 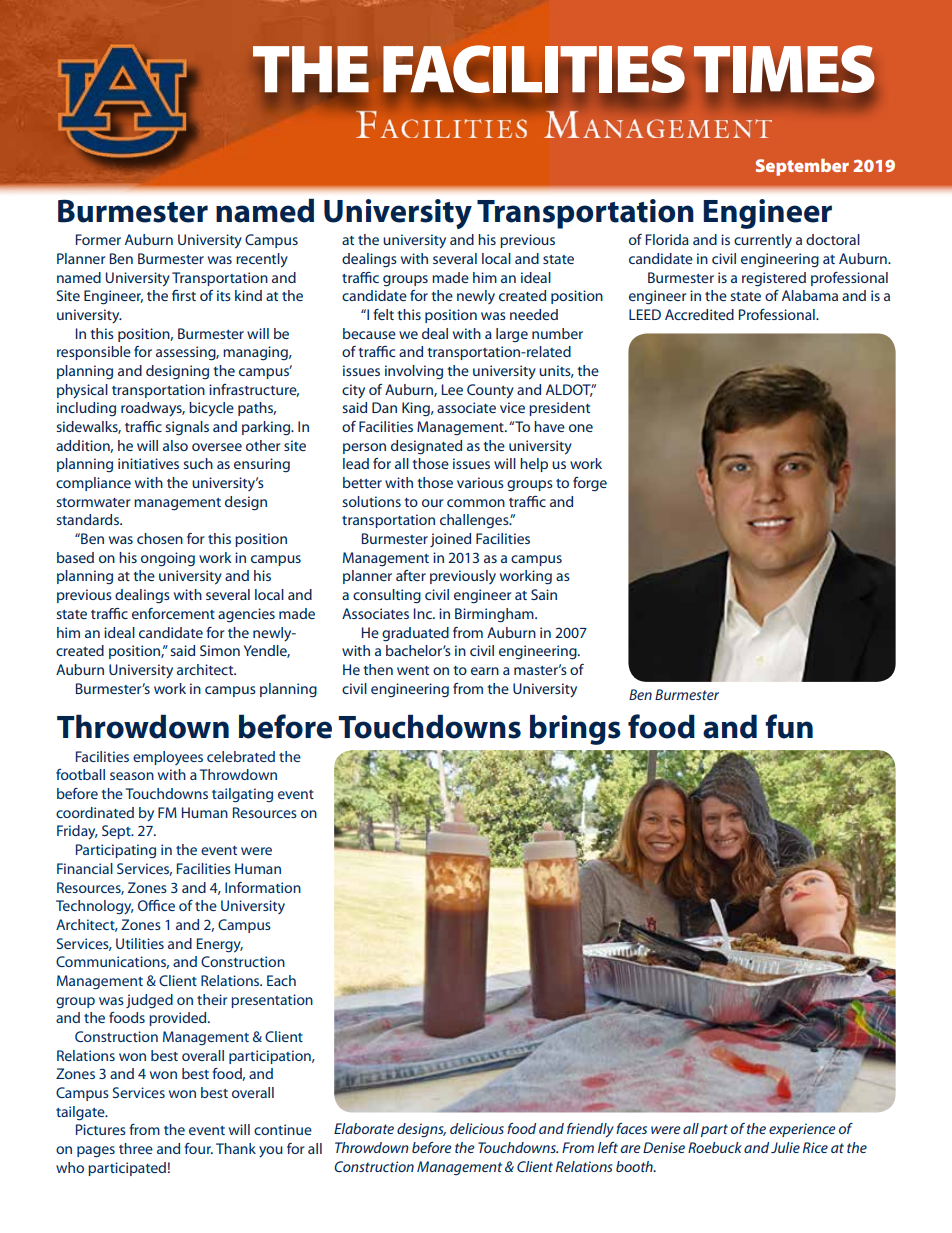 What do you see at coordinates (148, 463) in the screenshot?
I see `initiatives` at bounding box center [148, 463].
